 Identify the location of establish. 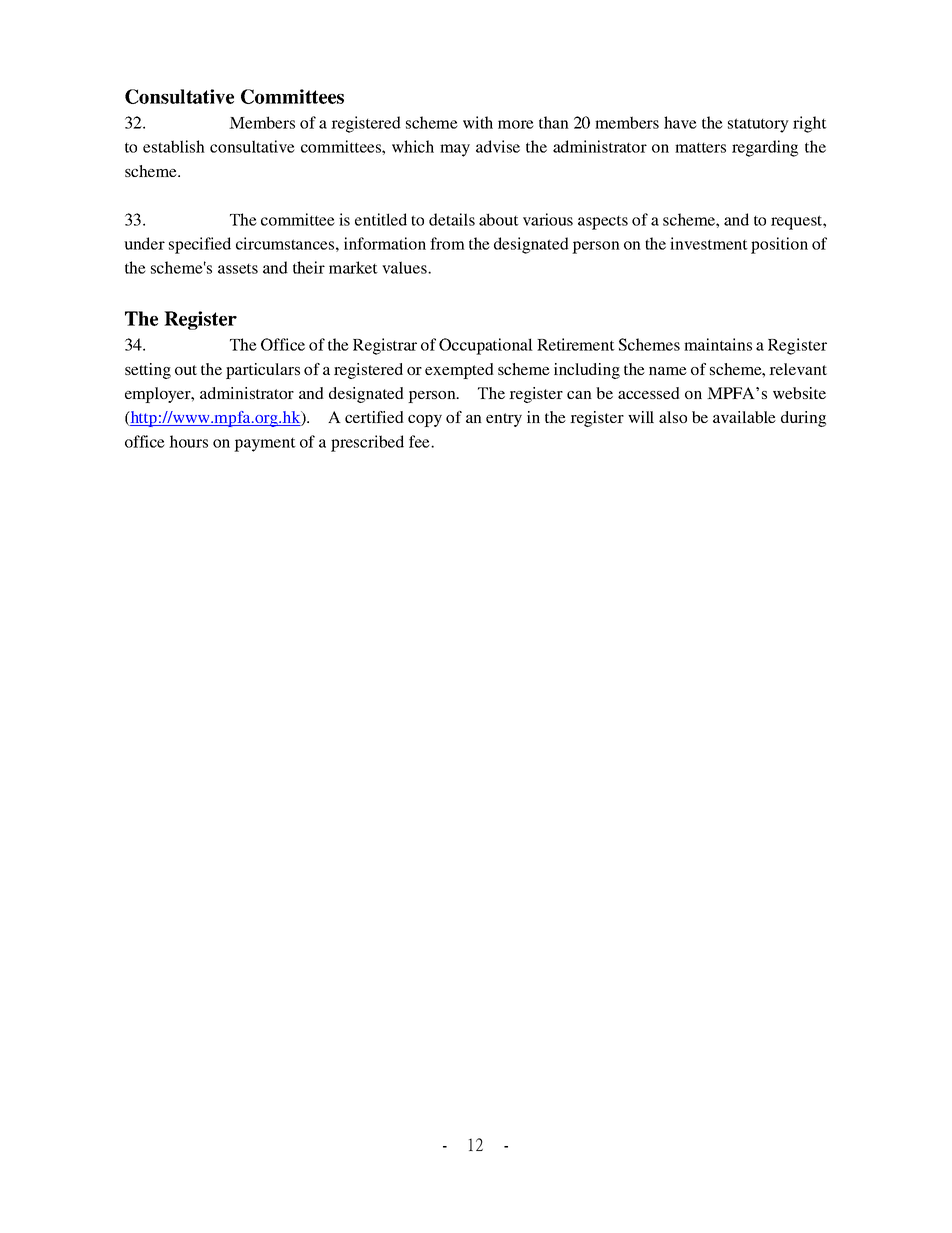
(174, 146).
